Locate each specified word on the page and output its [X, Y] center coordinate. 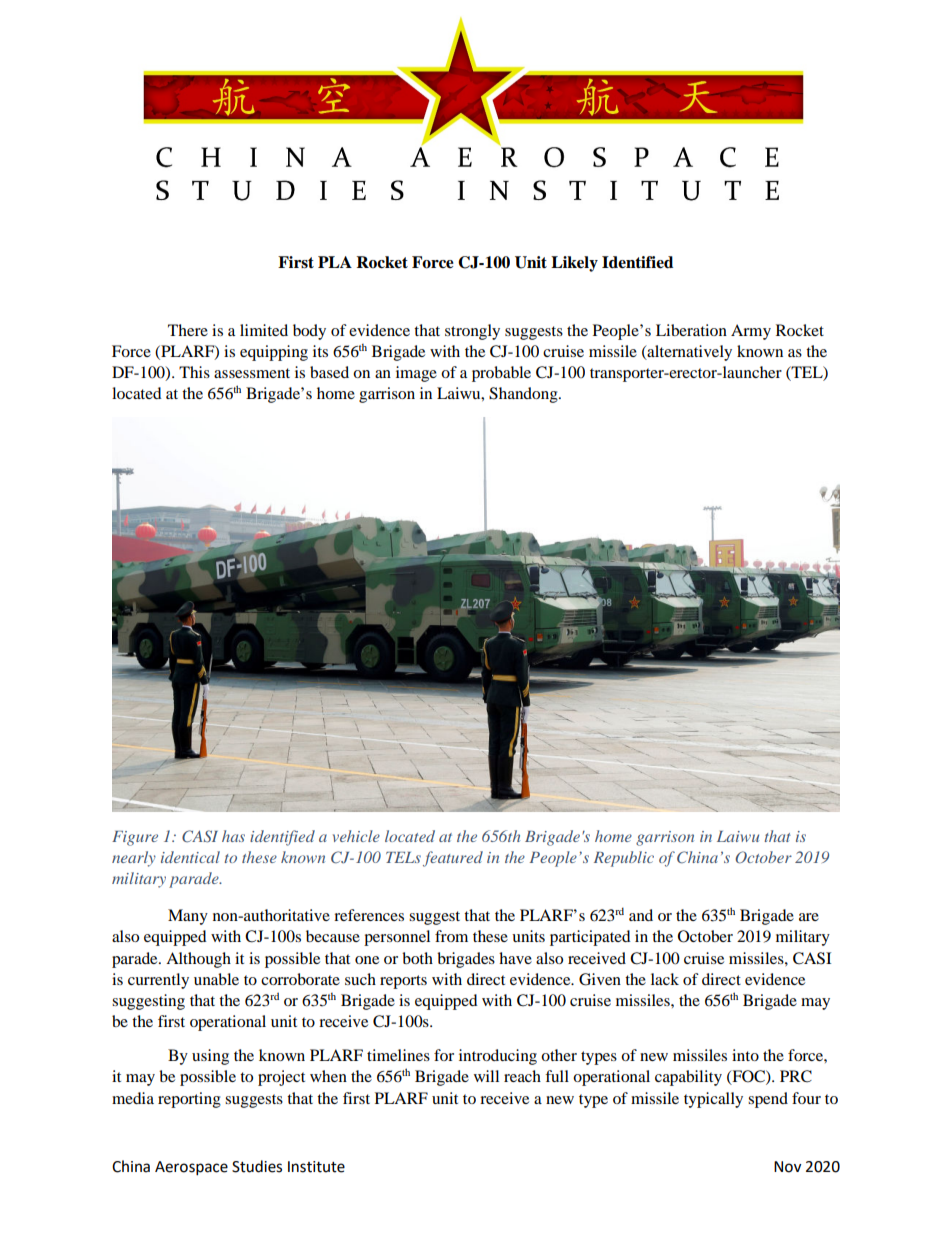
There [188, 330]
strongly [472, 332]
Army [751, 332]
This [194, 372]
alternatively [688, 353]
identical [190, 857]
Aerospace [191, 1168]
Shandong [524, 395]
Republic [624, 859]
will [486, 1076]
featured [453, 859]
